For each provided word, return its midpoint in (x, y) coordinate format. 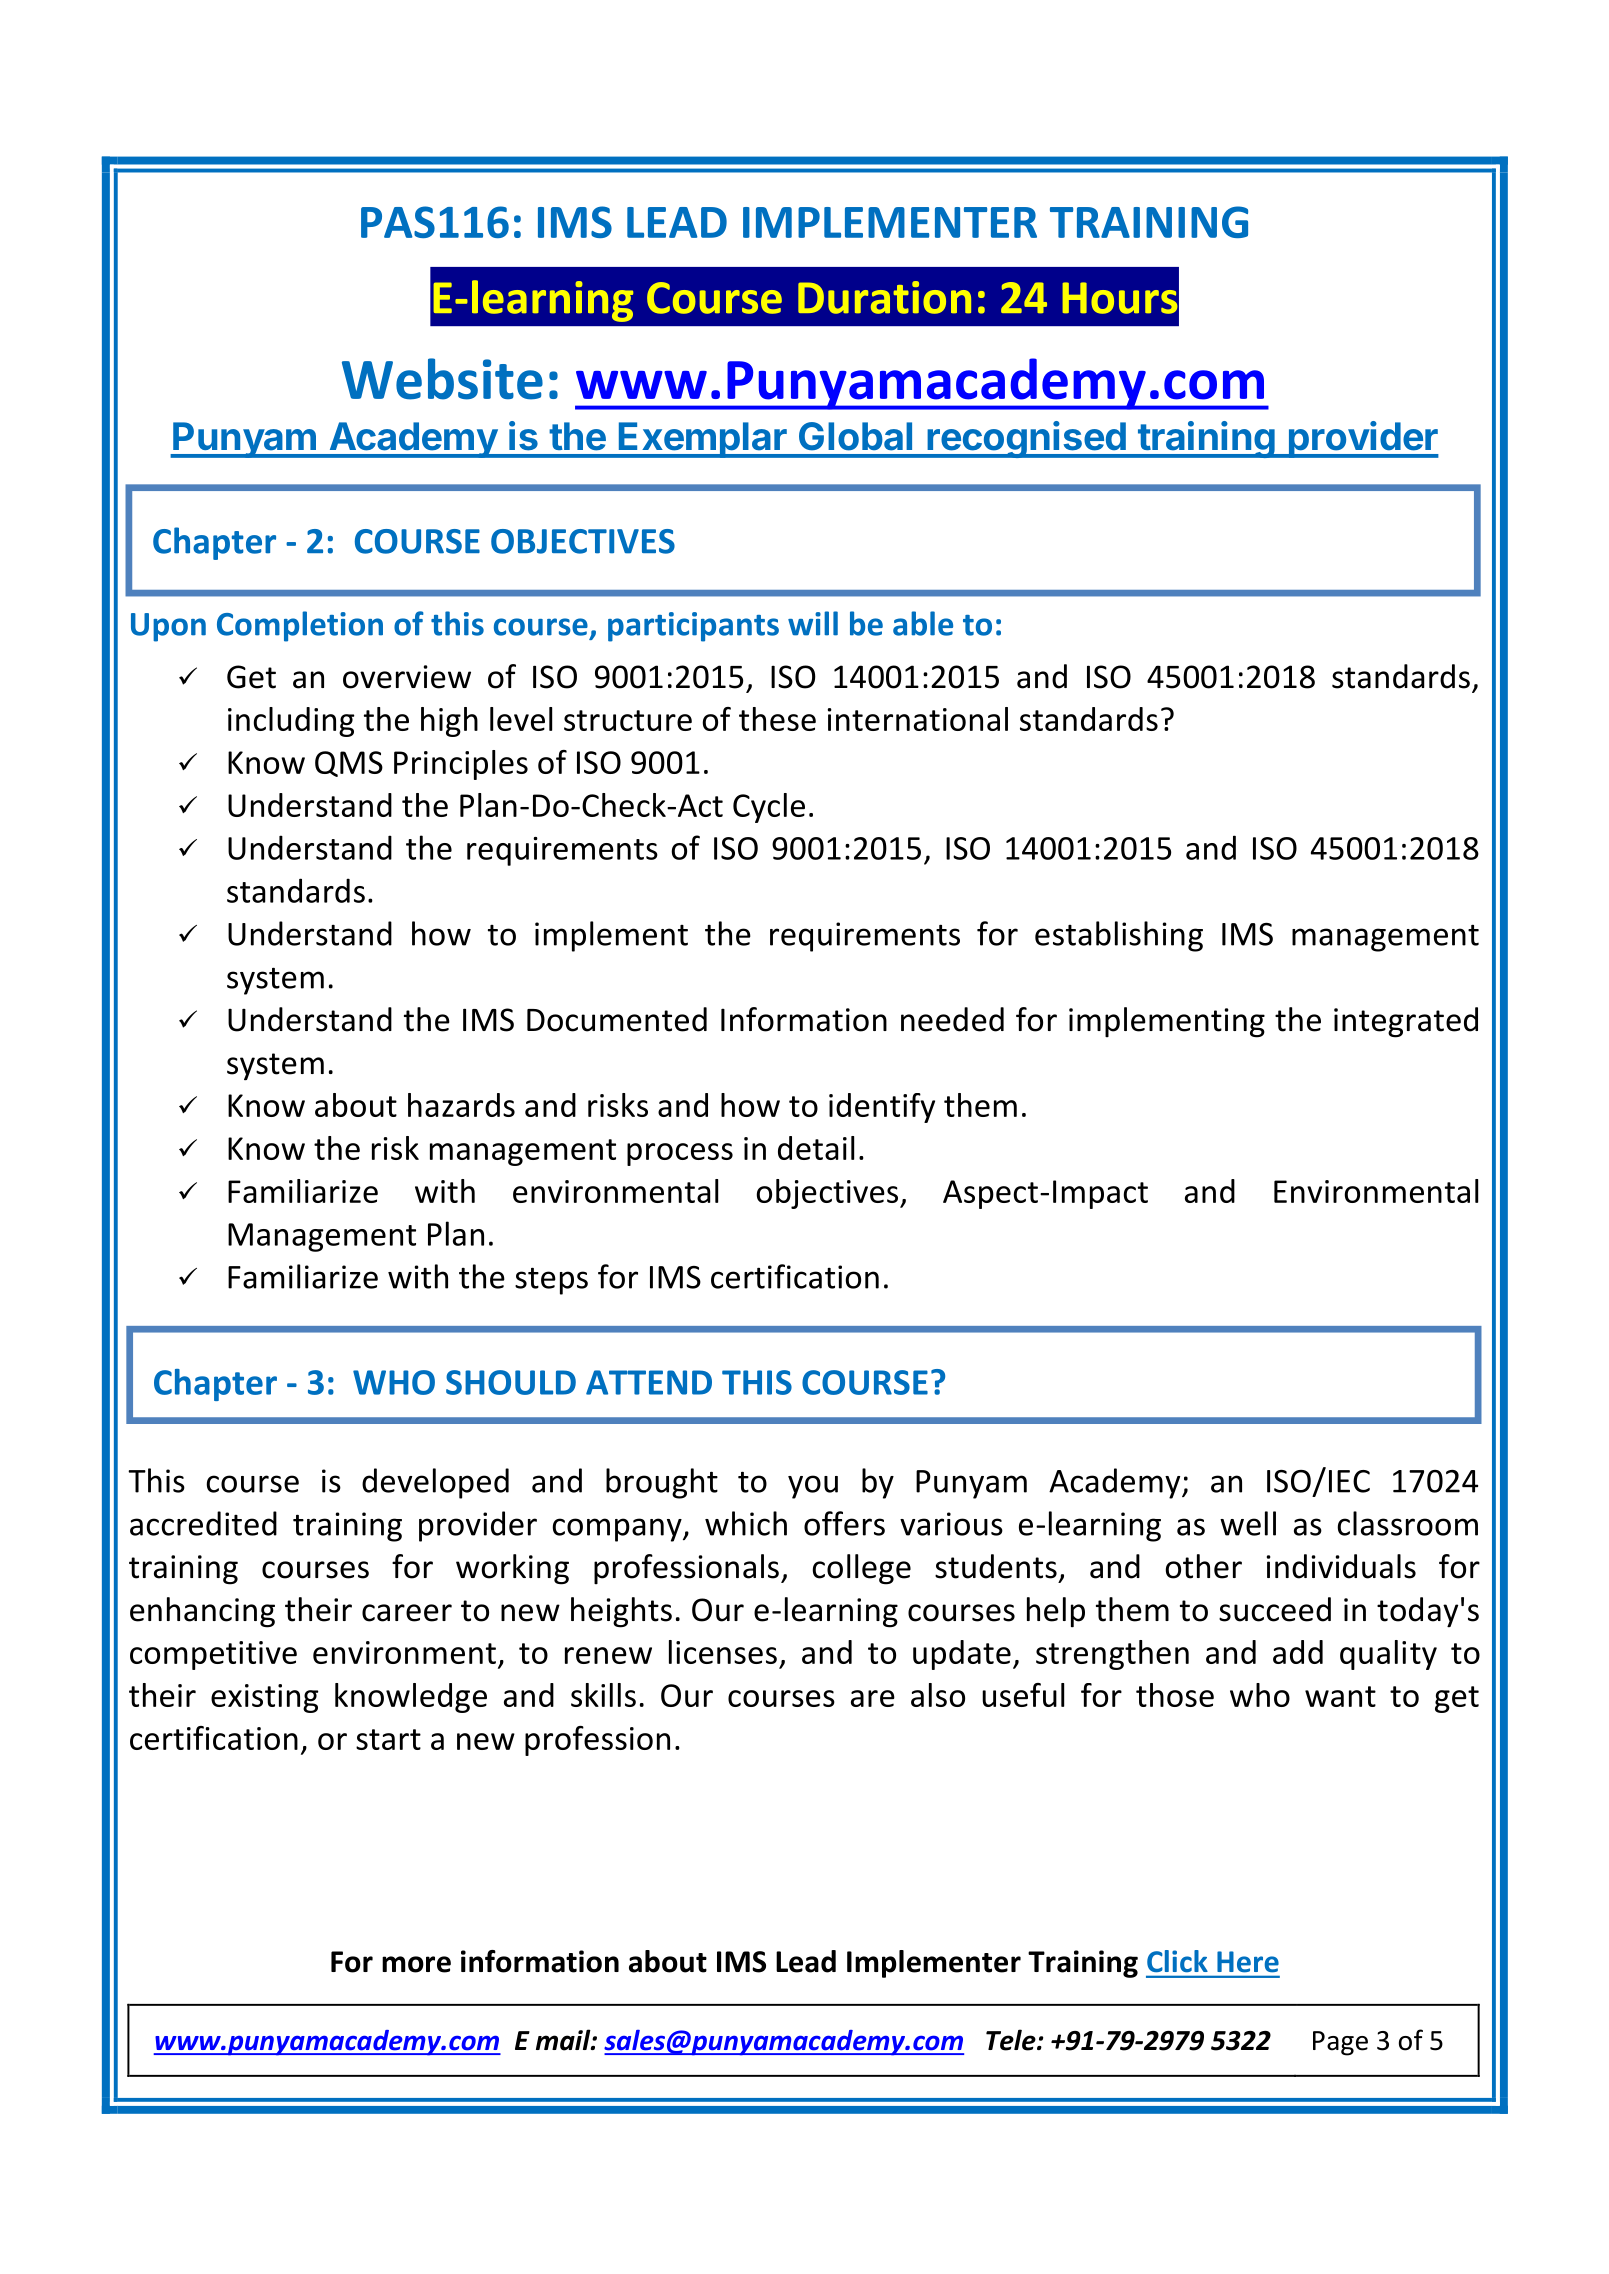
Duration (884, 297)
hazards (461, 1105)
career (407, 1613)
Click (1177, 1961)
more (416, 1964)
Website (442, 379)
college (861, 1569)
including (291, 722)
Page (1340, 2043)
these (777, 719)
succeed (1275, 1609)
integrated (1406, 1022)
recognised (1026, 439)
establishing (1119, 936)
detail (816, 1148)
